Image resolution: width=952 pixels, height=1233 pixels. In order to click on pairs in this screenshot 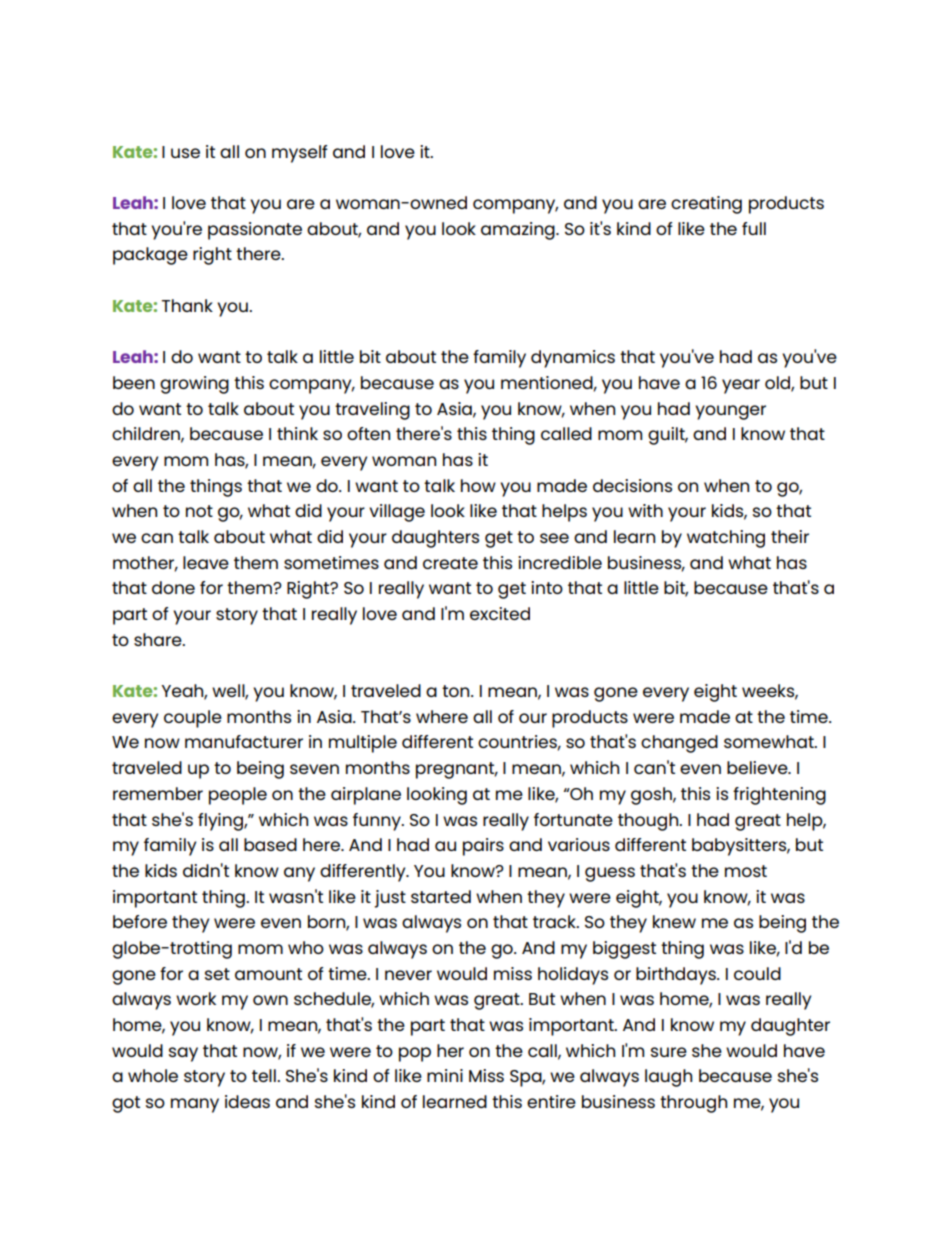, I will do `click(483, 847)`.
